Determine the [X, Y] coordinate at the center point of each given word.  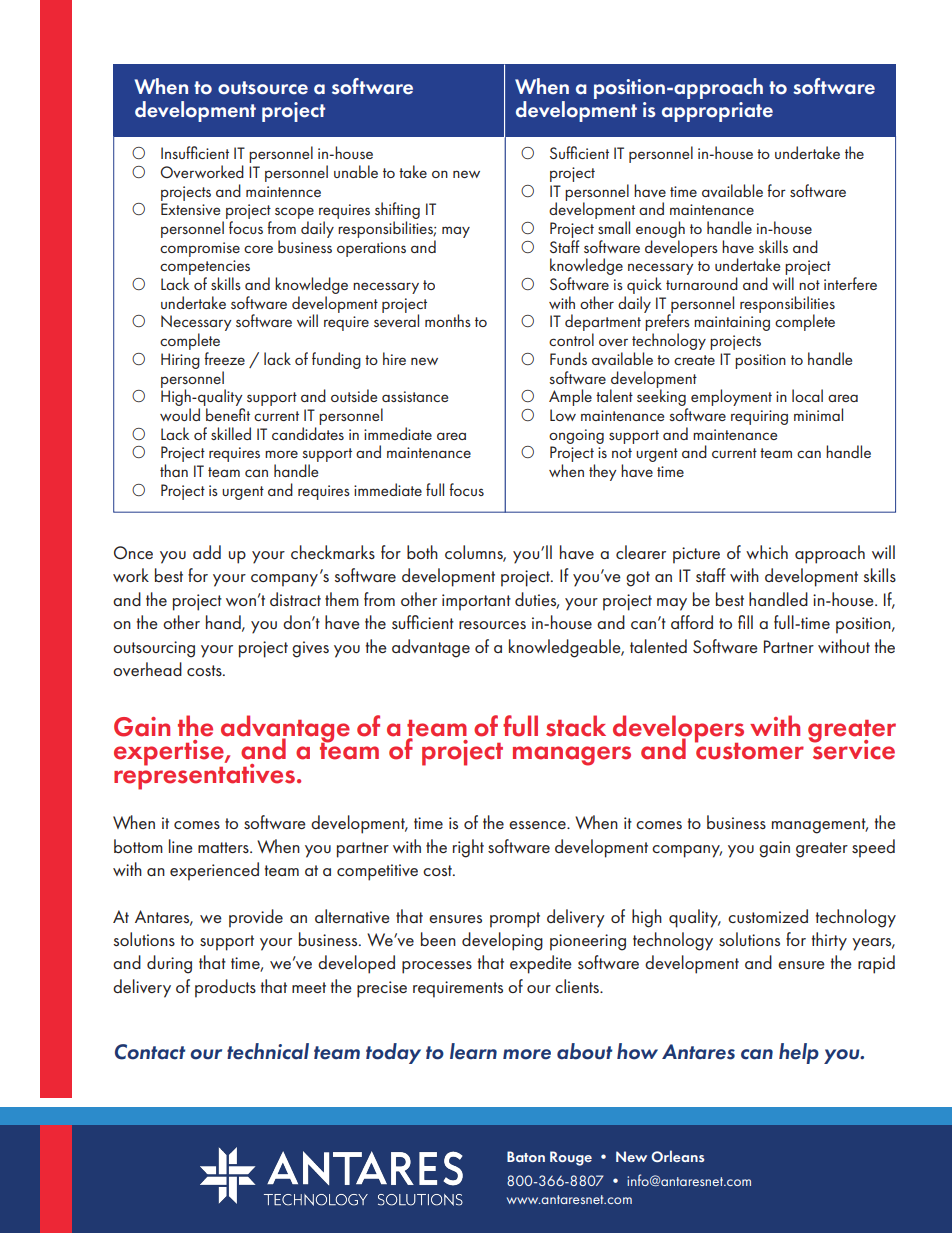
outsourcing [154, 649]
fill [745, 622]
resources [492, 625]
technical [268, 1051]
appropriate [717, 112]
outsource [263, 88]
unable [356, 171]
